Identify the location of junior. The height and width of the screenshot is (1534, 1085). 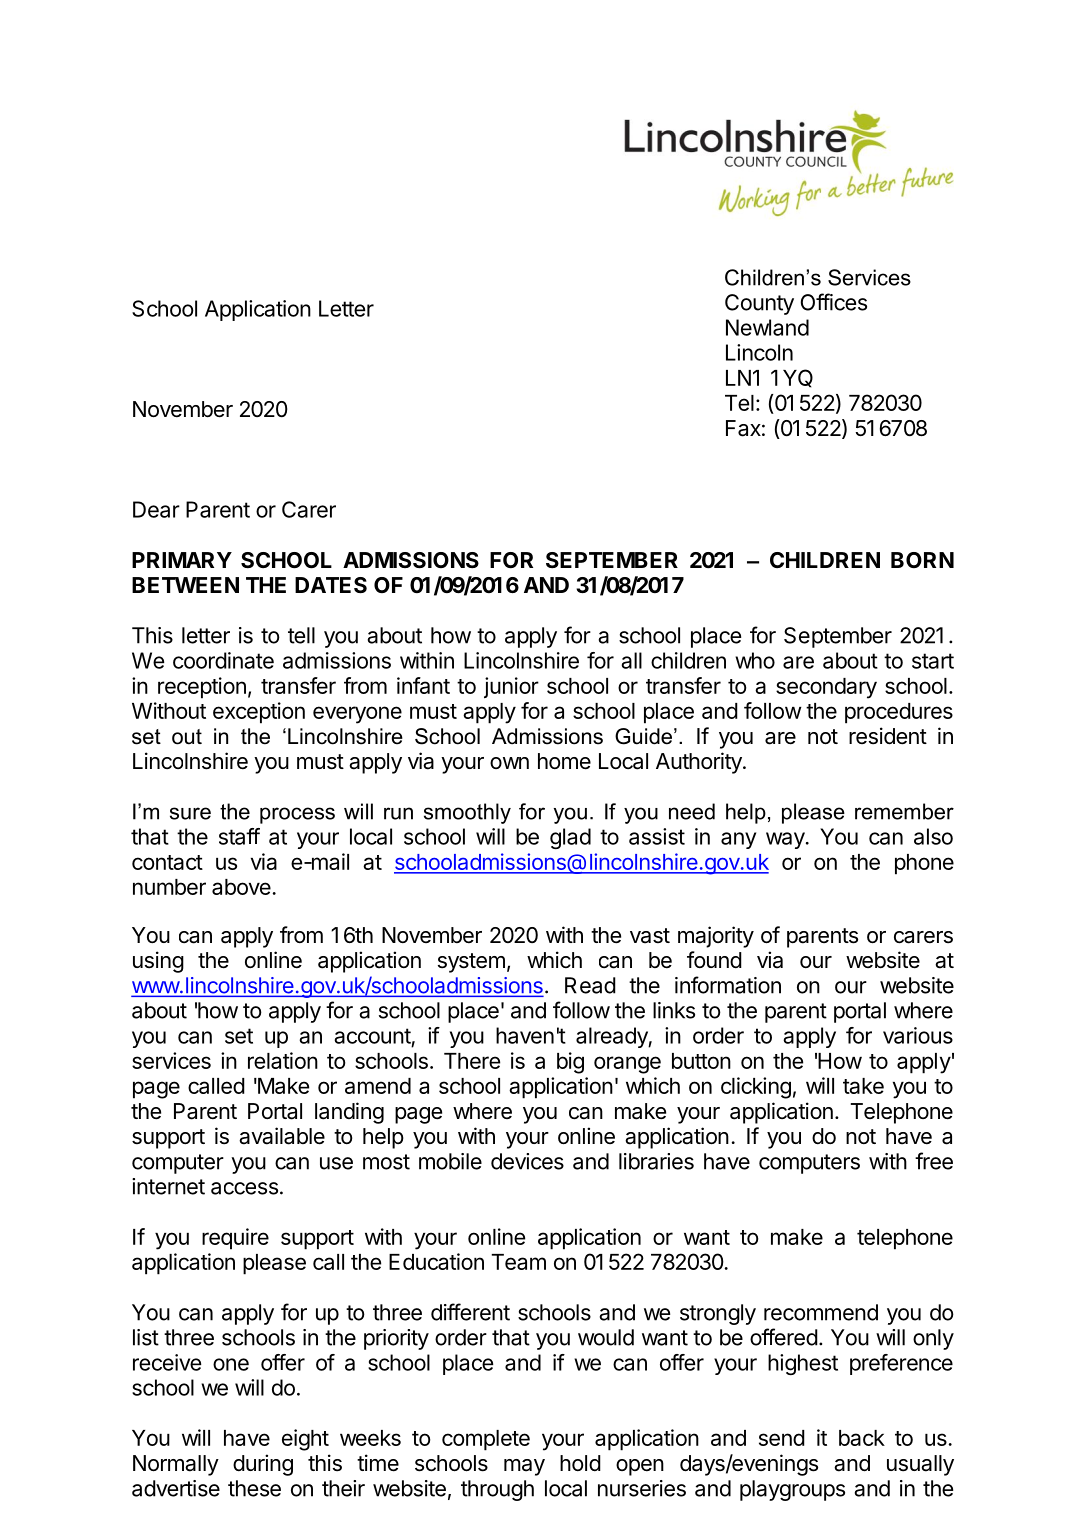
(511, 687).
